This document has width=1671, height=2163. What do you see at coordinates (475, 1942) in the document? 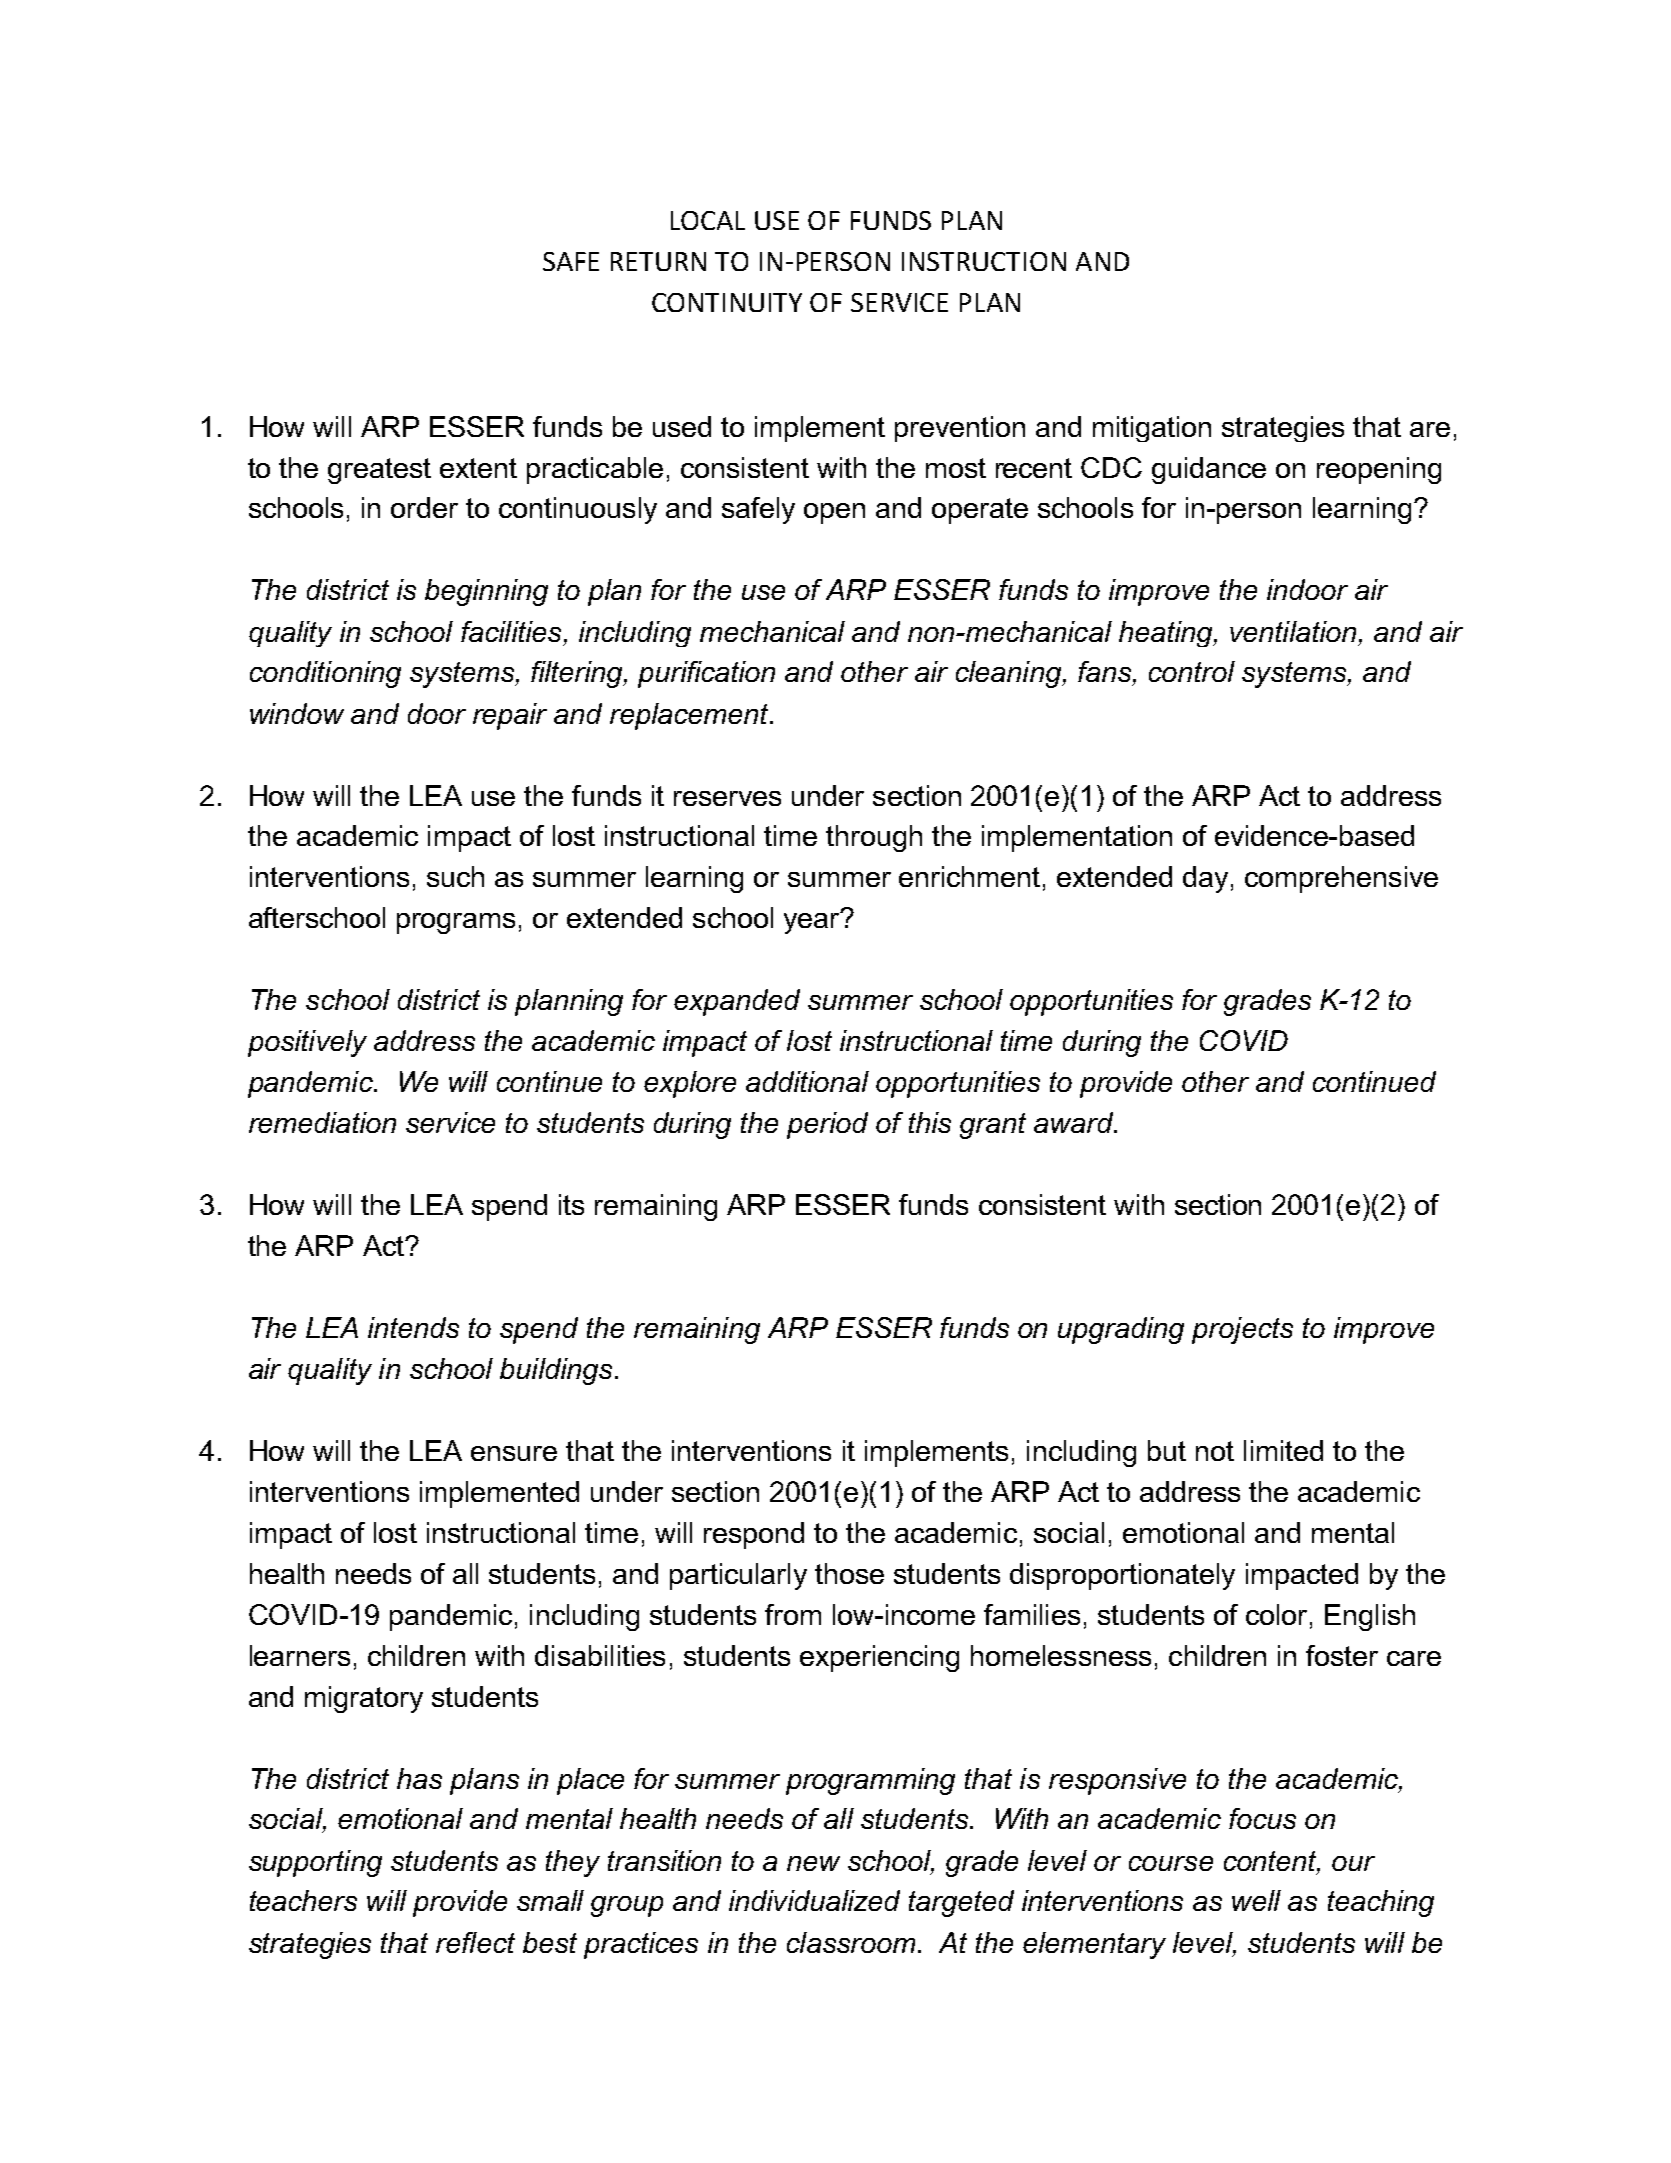
I see `reflect` at bounding box center [475, 1942].
